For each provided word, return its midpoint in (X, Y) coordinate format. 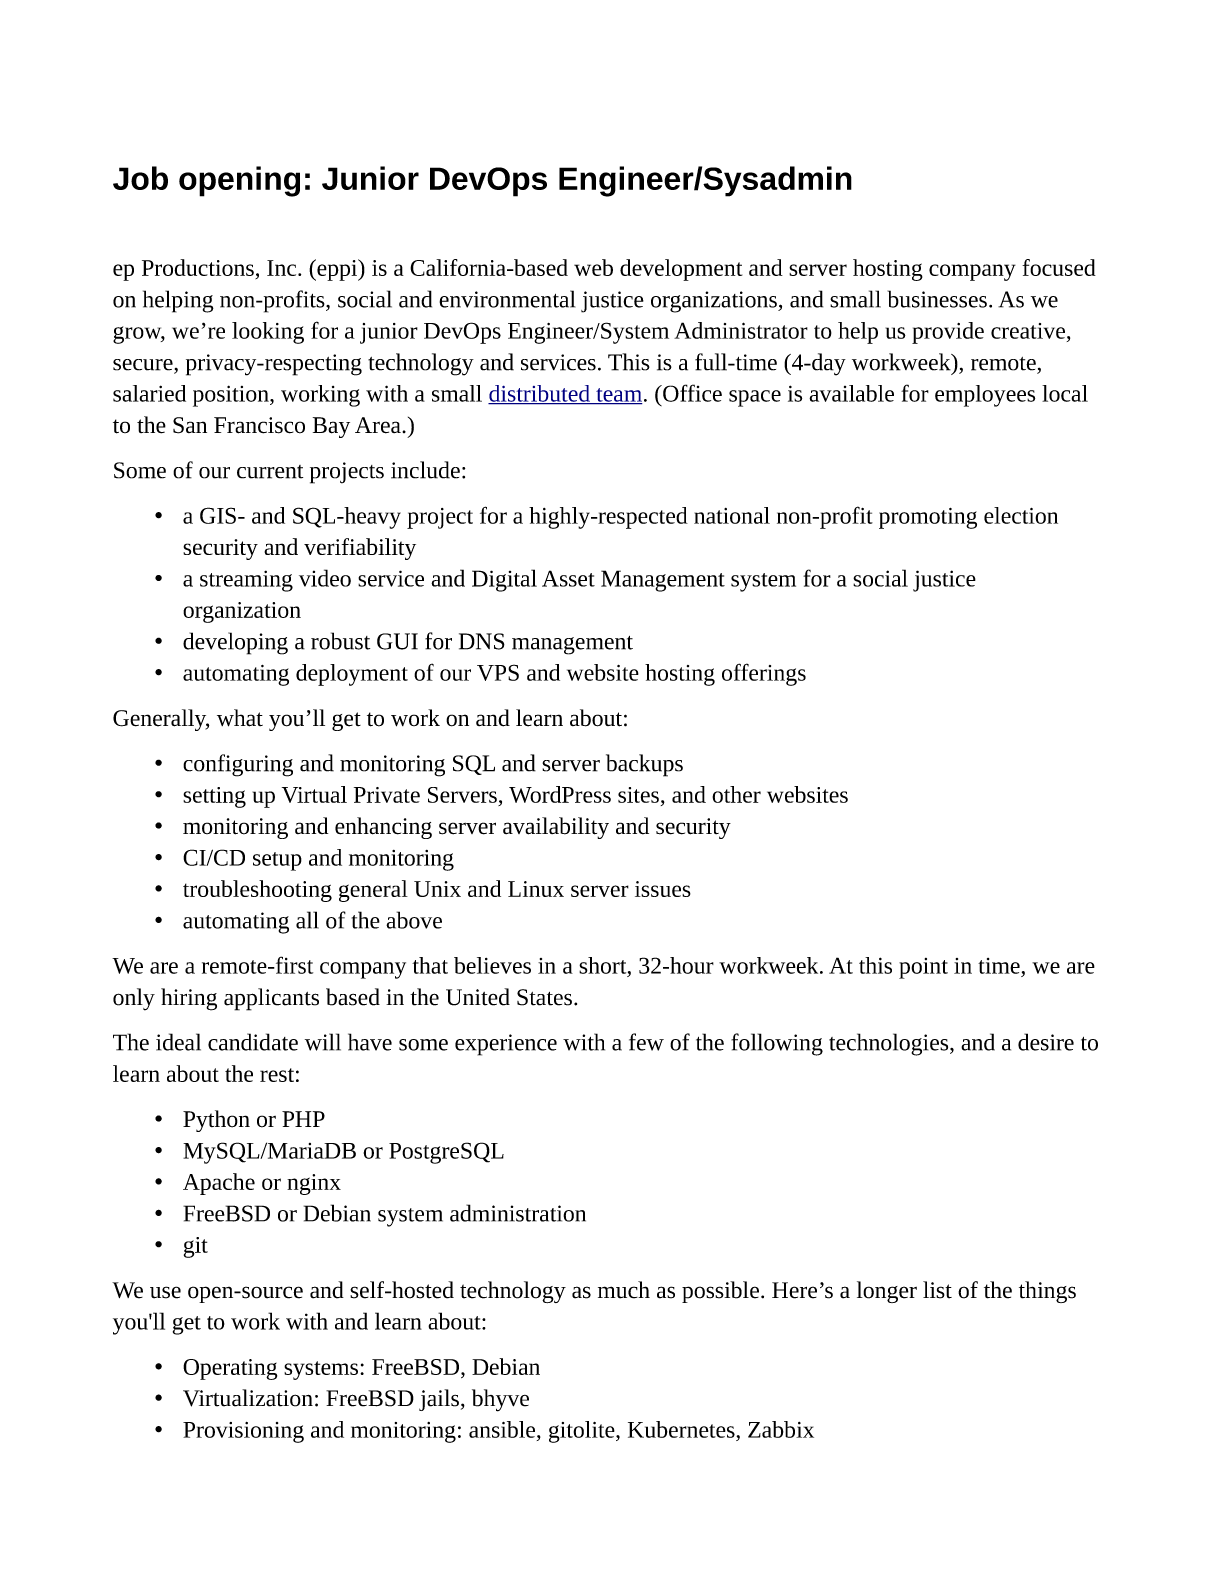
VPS (498, 672)
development (681, 270)
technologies (890, 1044)
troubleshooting (257, 891)
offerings (764, 674)
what (240, 718)
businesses (937, 299)
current (270, 472)
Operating (230, 1369)
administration (518, 1213)
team (618, 396)
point (923, 968)
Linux (536, 889)
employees (985, 396)
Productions (198, 267)
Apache (219, 1184)
